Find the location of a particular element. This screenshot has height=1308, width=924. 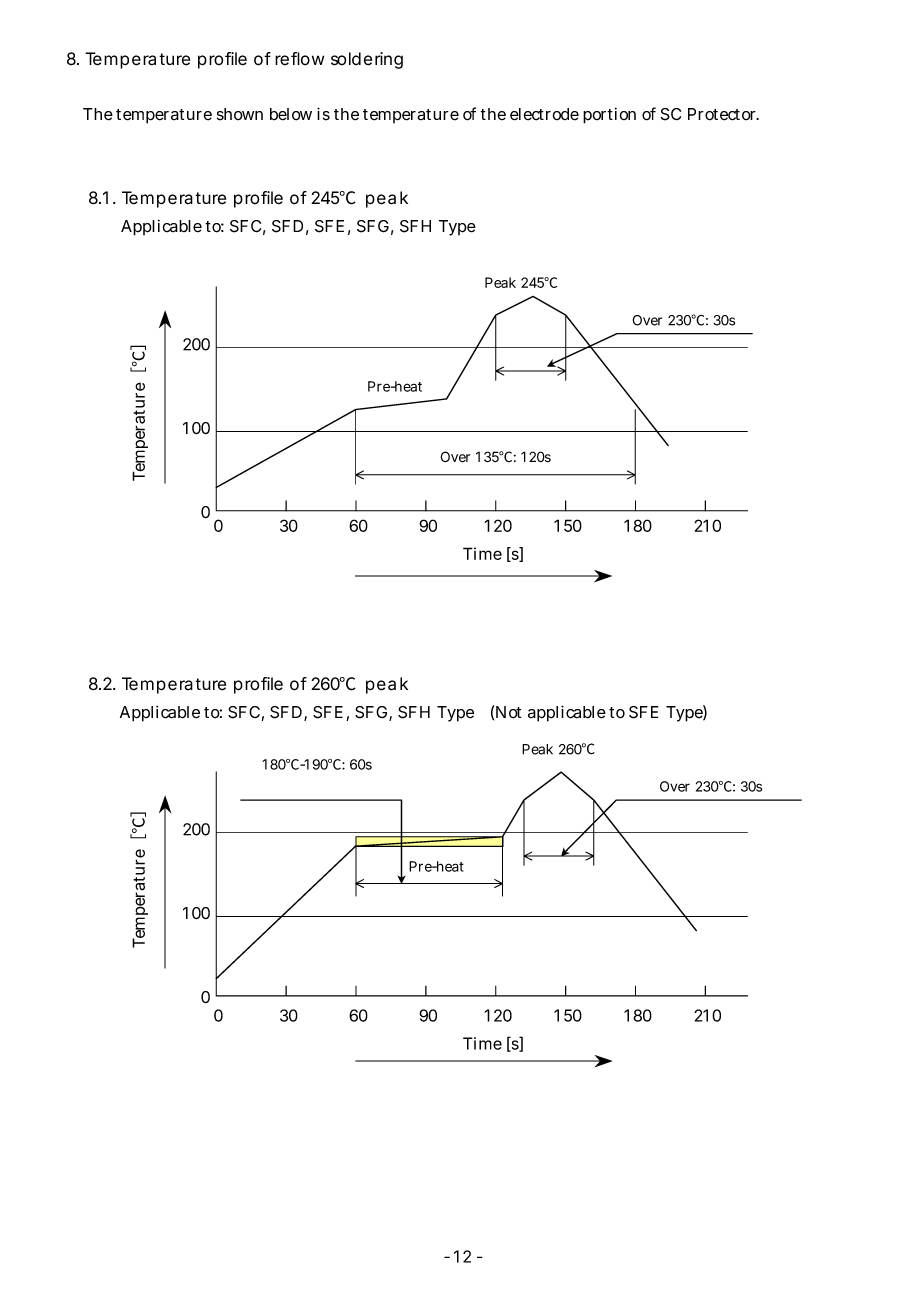

reflow is located at coordinates (299, 59).
